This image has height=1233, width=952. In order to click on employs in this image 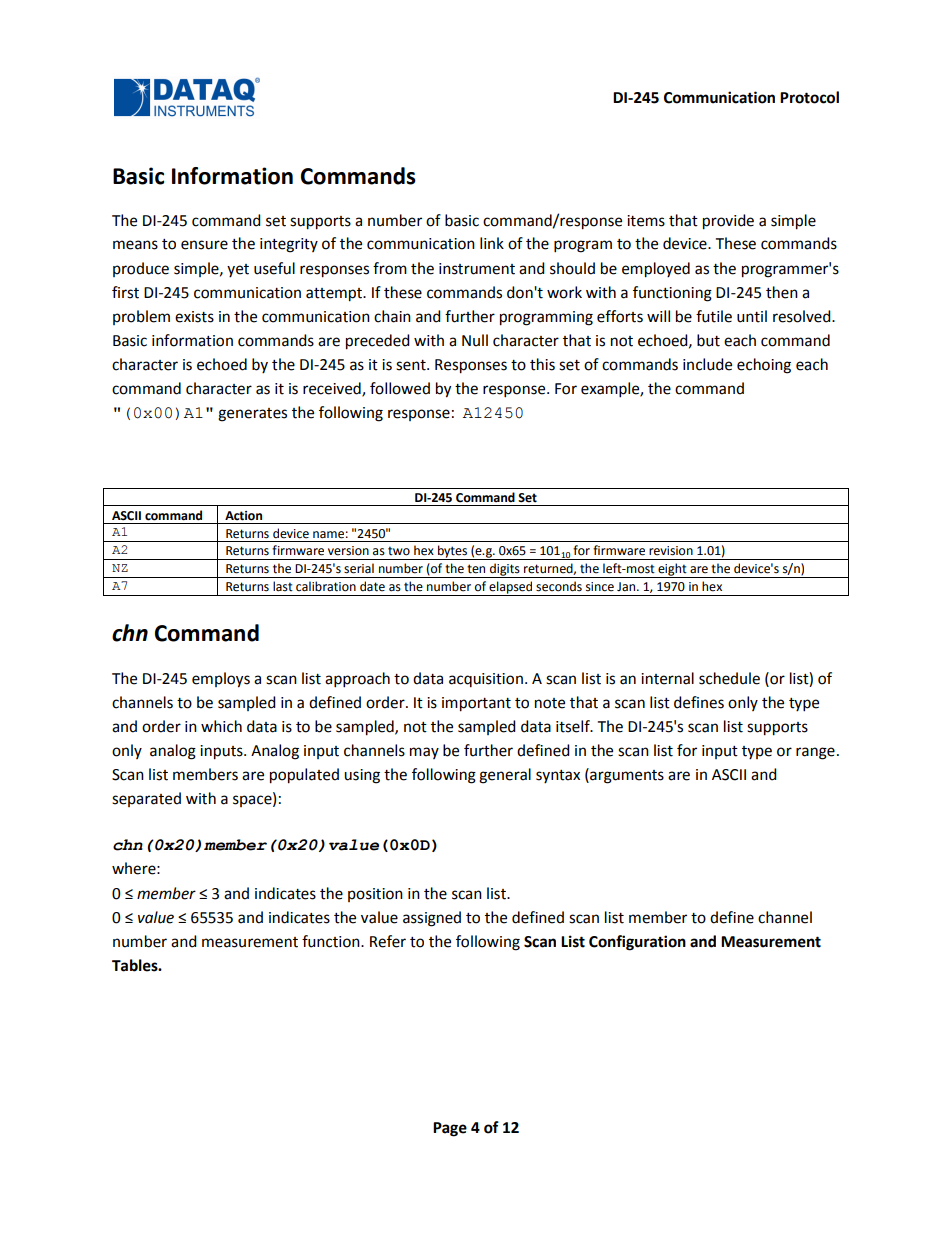, I will do `click(221, 680)`.
